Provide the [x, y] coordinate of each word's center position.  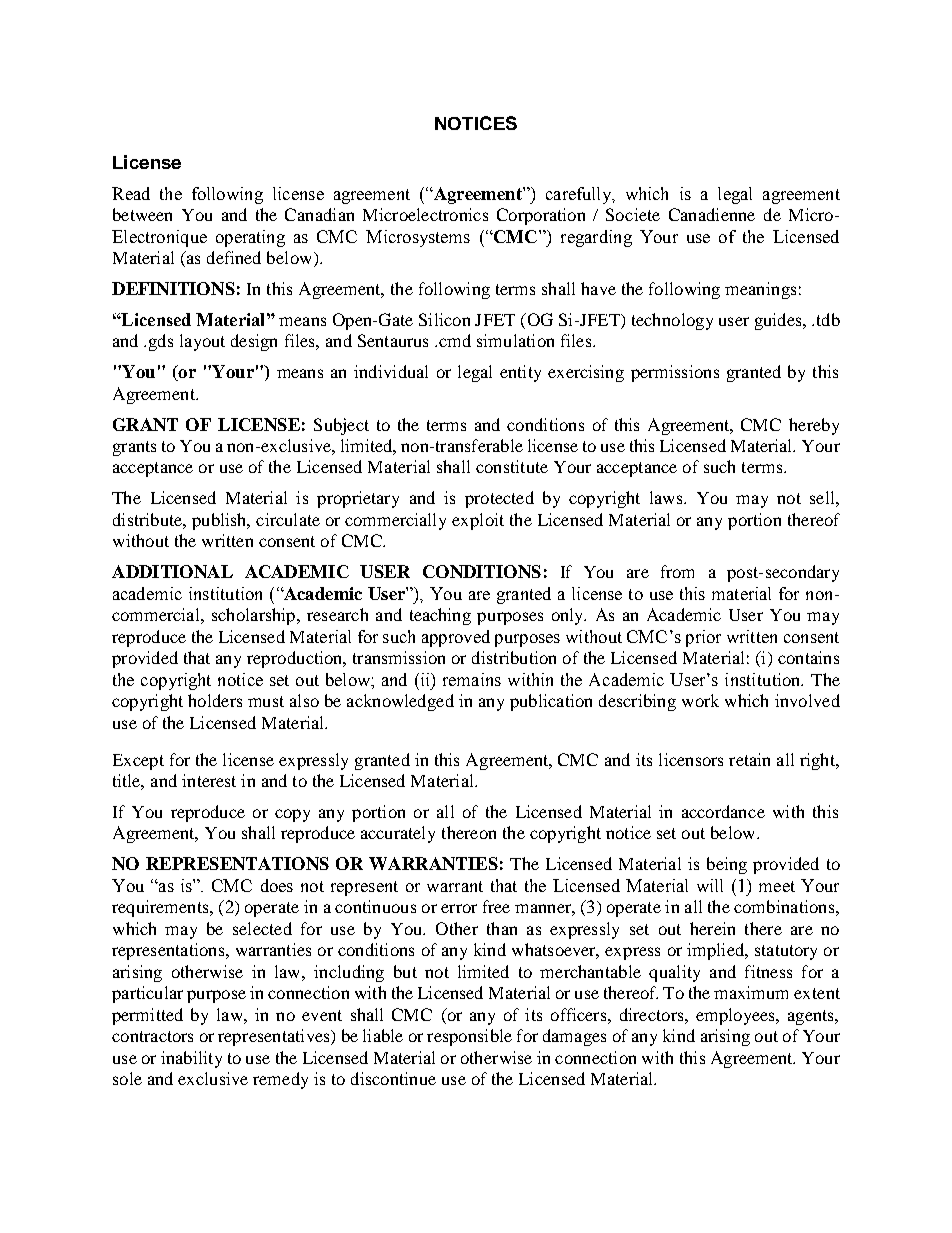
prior [703, 638]
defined [234, 257]
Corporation [541, 216]
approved [456, 638]
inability [191, 1059]
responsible [469, 1037]
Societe [633, 214]
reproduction [296, 659]
